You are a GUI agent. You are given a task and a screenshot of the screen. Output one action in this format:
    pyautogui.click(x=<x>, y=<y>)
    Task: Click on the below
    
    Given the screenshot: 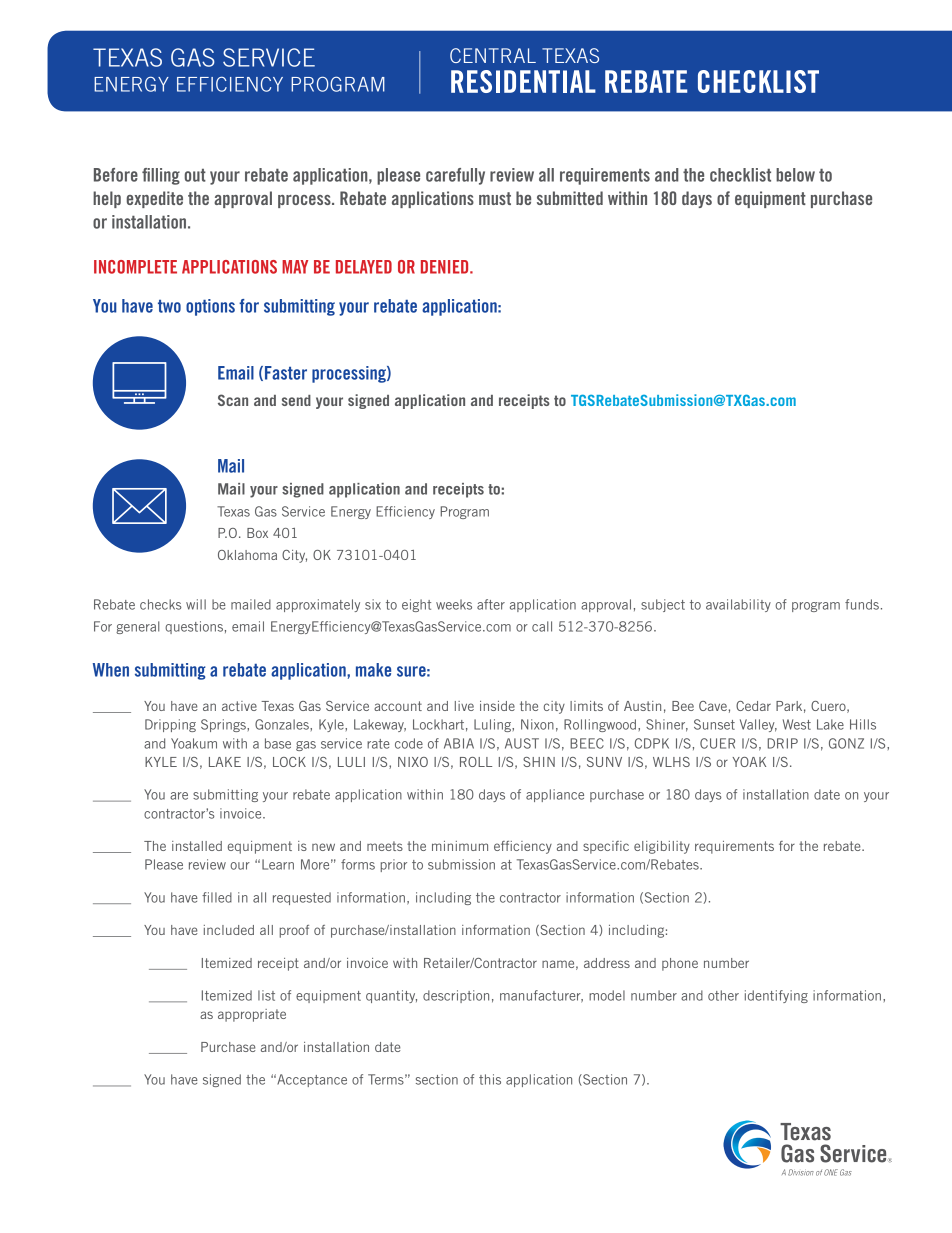 What is the action you would take?
    pyautogui.click(x=795, y=175)
